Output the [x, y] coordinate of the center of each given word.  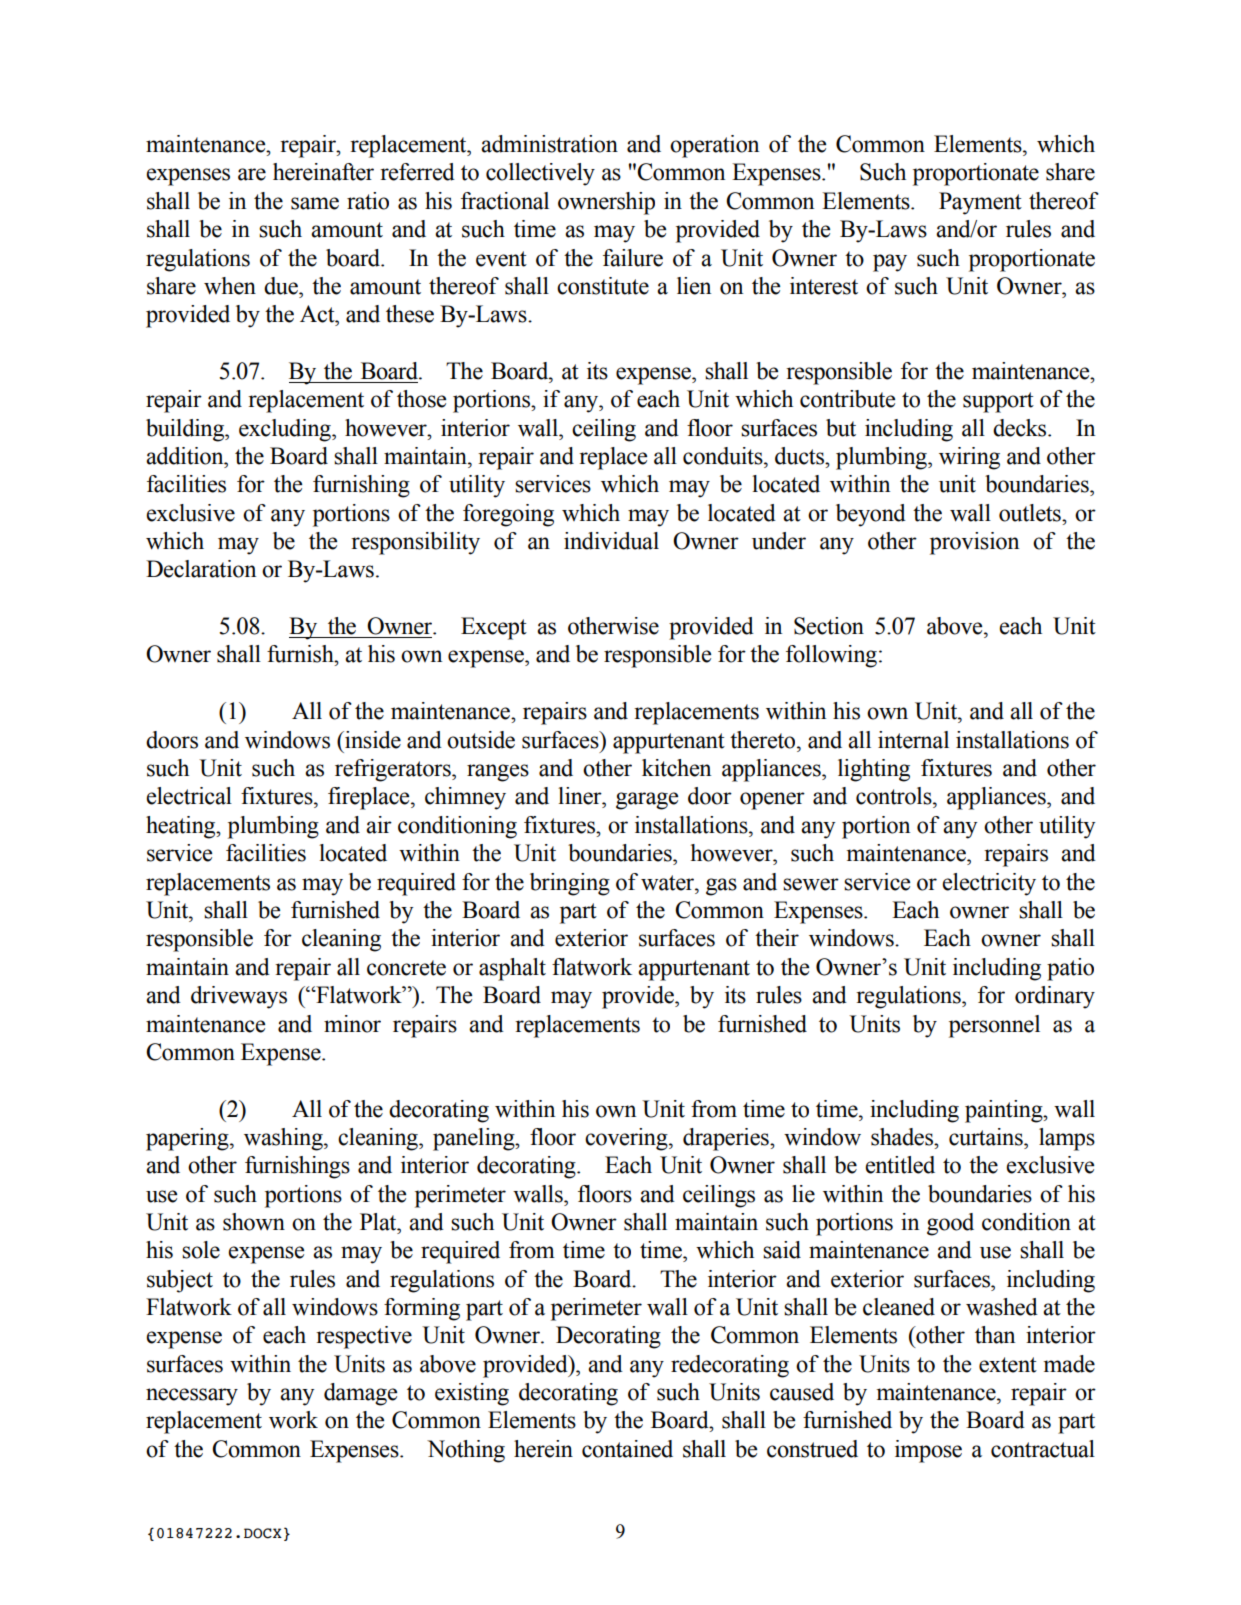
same [315, 203]
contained [627, 1449]
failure [633, 258]
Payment [980, 203]
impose [928, 1451]
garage [647, 801]
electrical [189, 796]
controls [895, 796]
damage [360, 1394]
